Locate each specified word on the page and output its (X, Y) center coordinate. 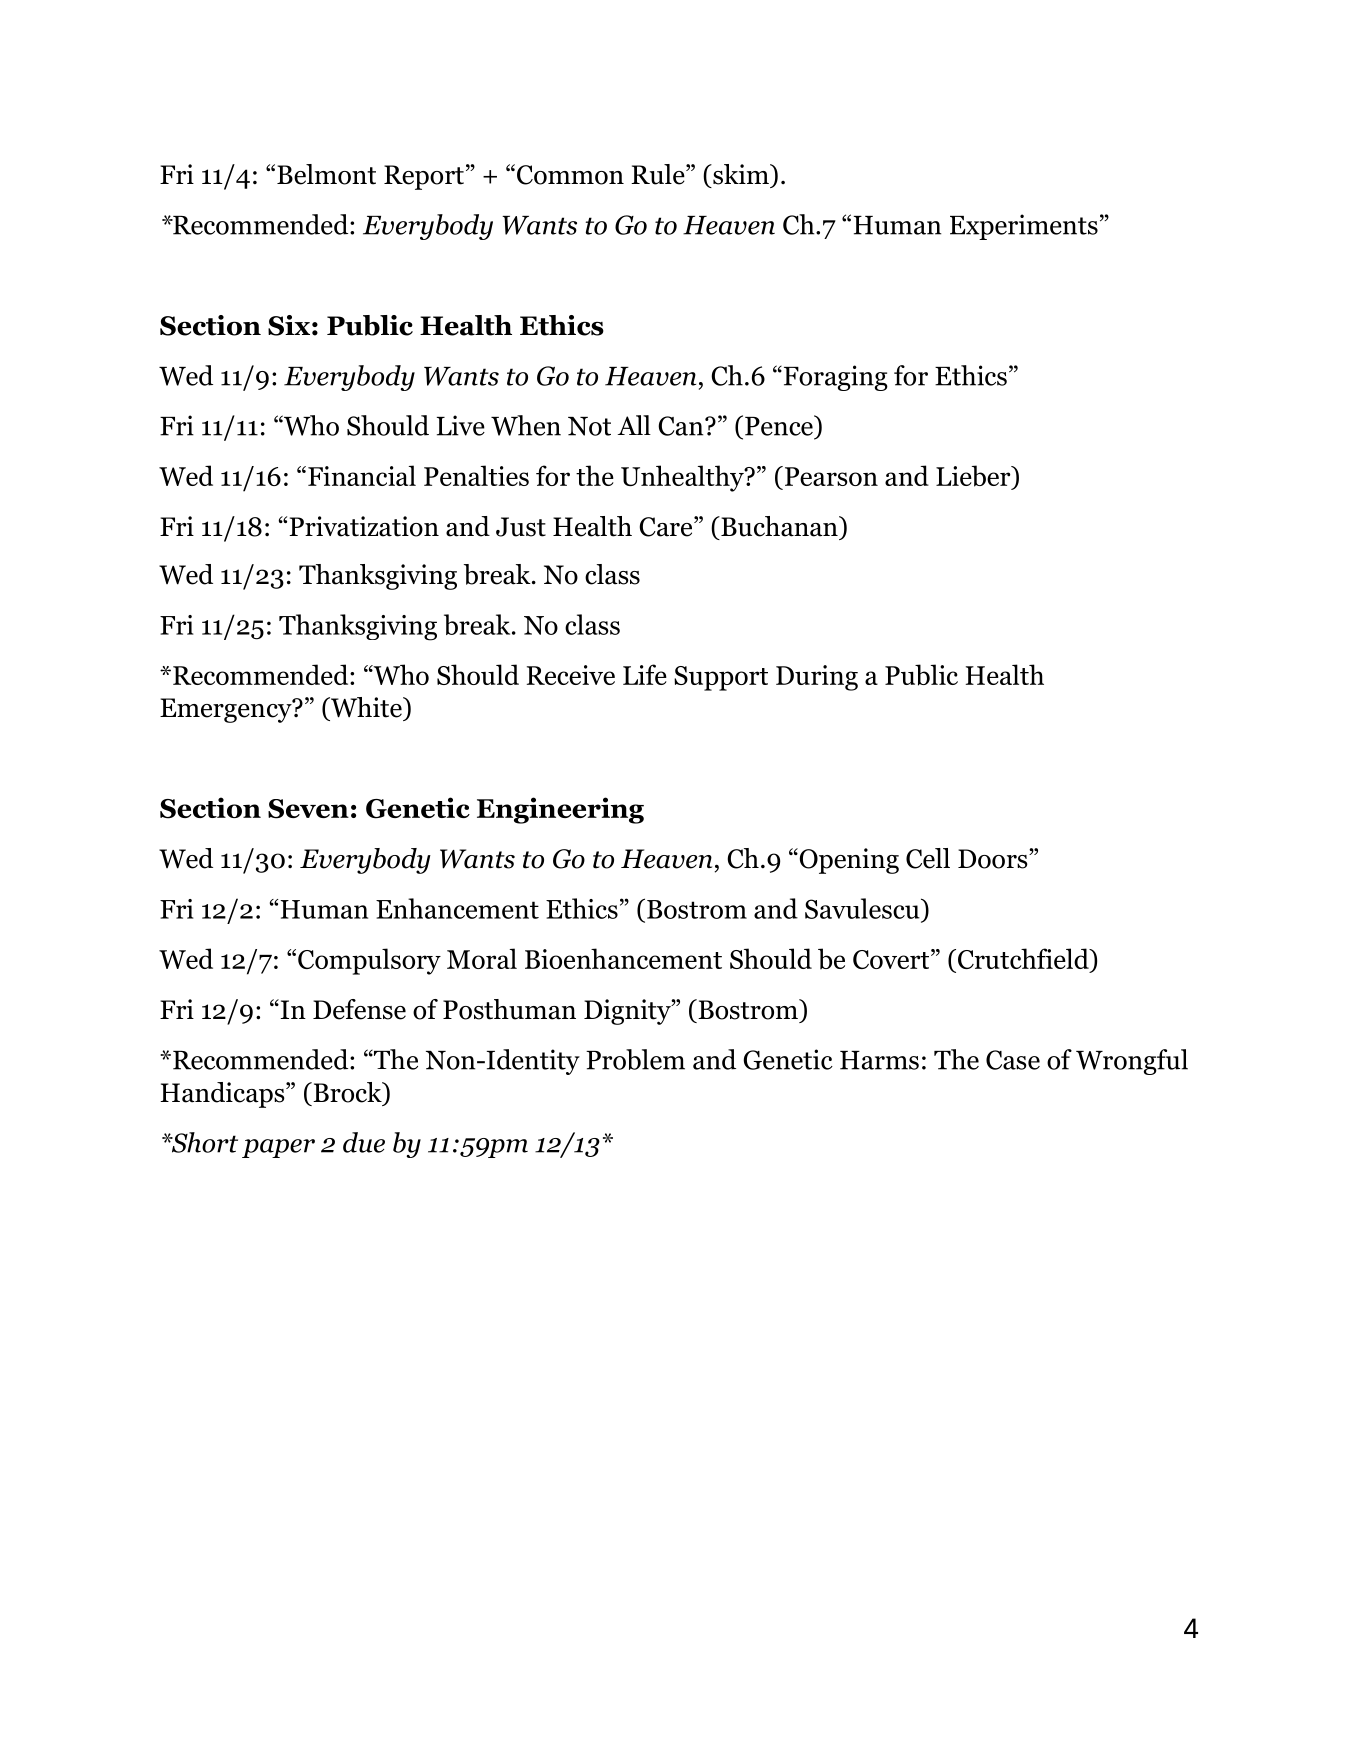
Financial (362, 475)
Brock (347, 1093)
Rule (659, 174)
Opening (848, 861)
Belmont (326, 174)
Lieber (974, 477)
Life (645, 674)
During (817, 678)
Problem (635, 1059)
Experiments (1024, 227)
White (366, 707)
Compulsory (369, 961)
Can (682, 426)
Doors (994, 859)
